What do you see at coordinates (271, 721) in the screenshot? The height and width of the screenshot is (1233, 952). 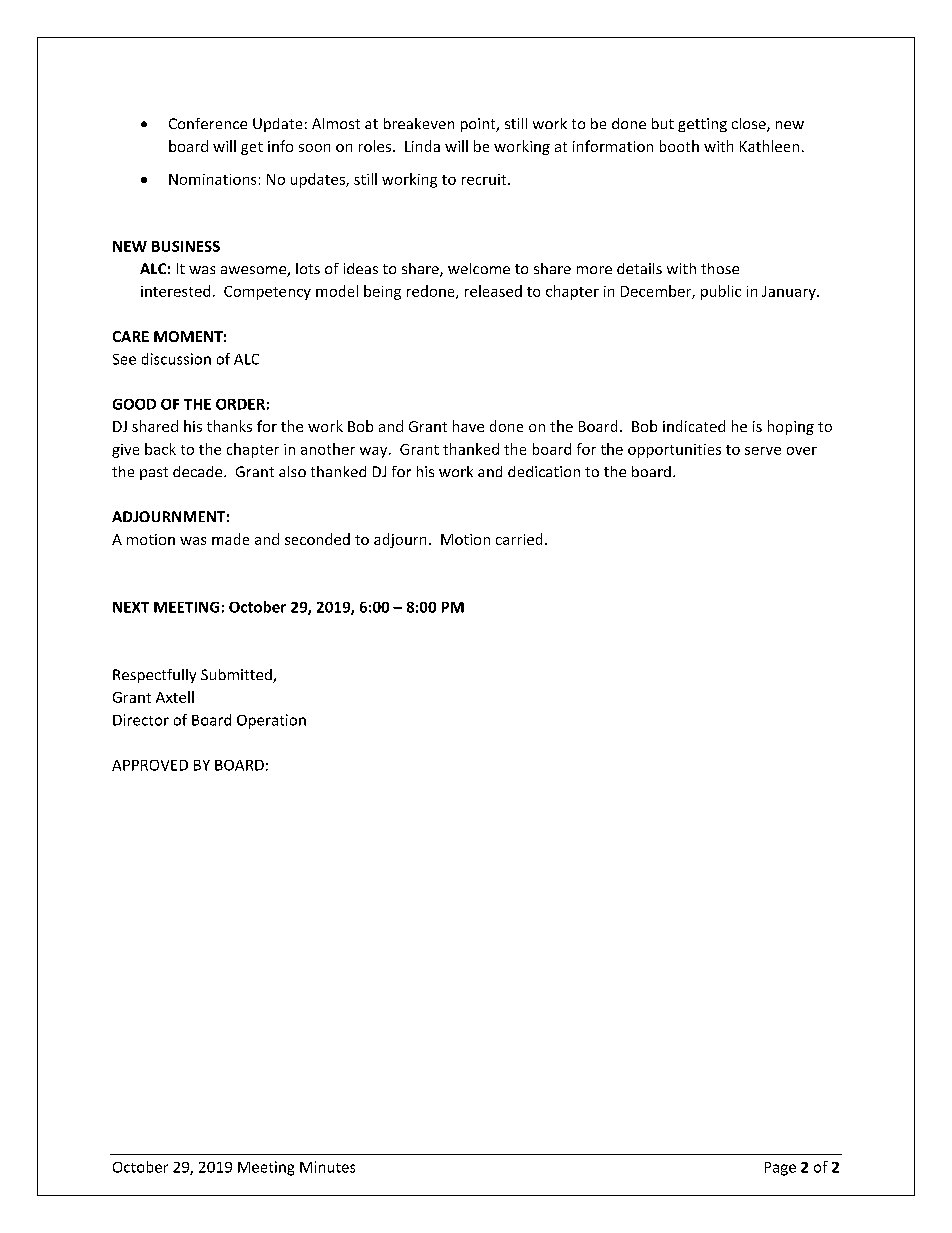 I see `Operation` at bounding box center [271, 721].
